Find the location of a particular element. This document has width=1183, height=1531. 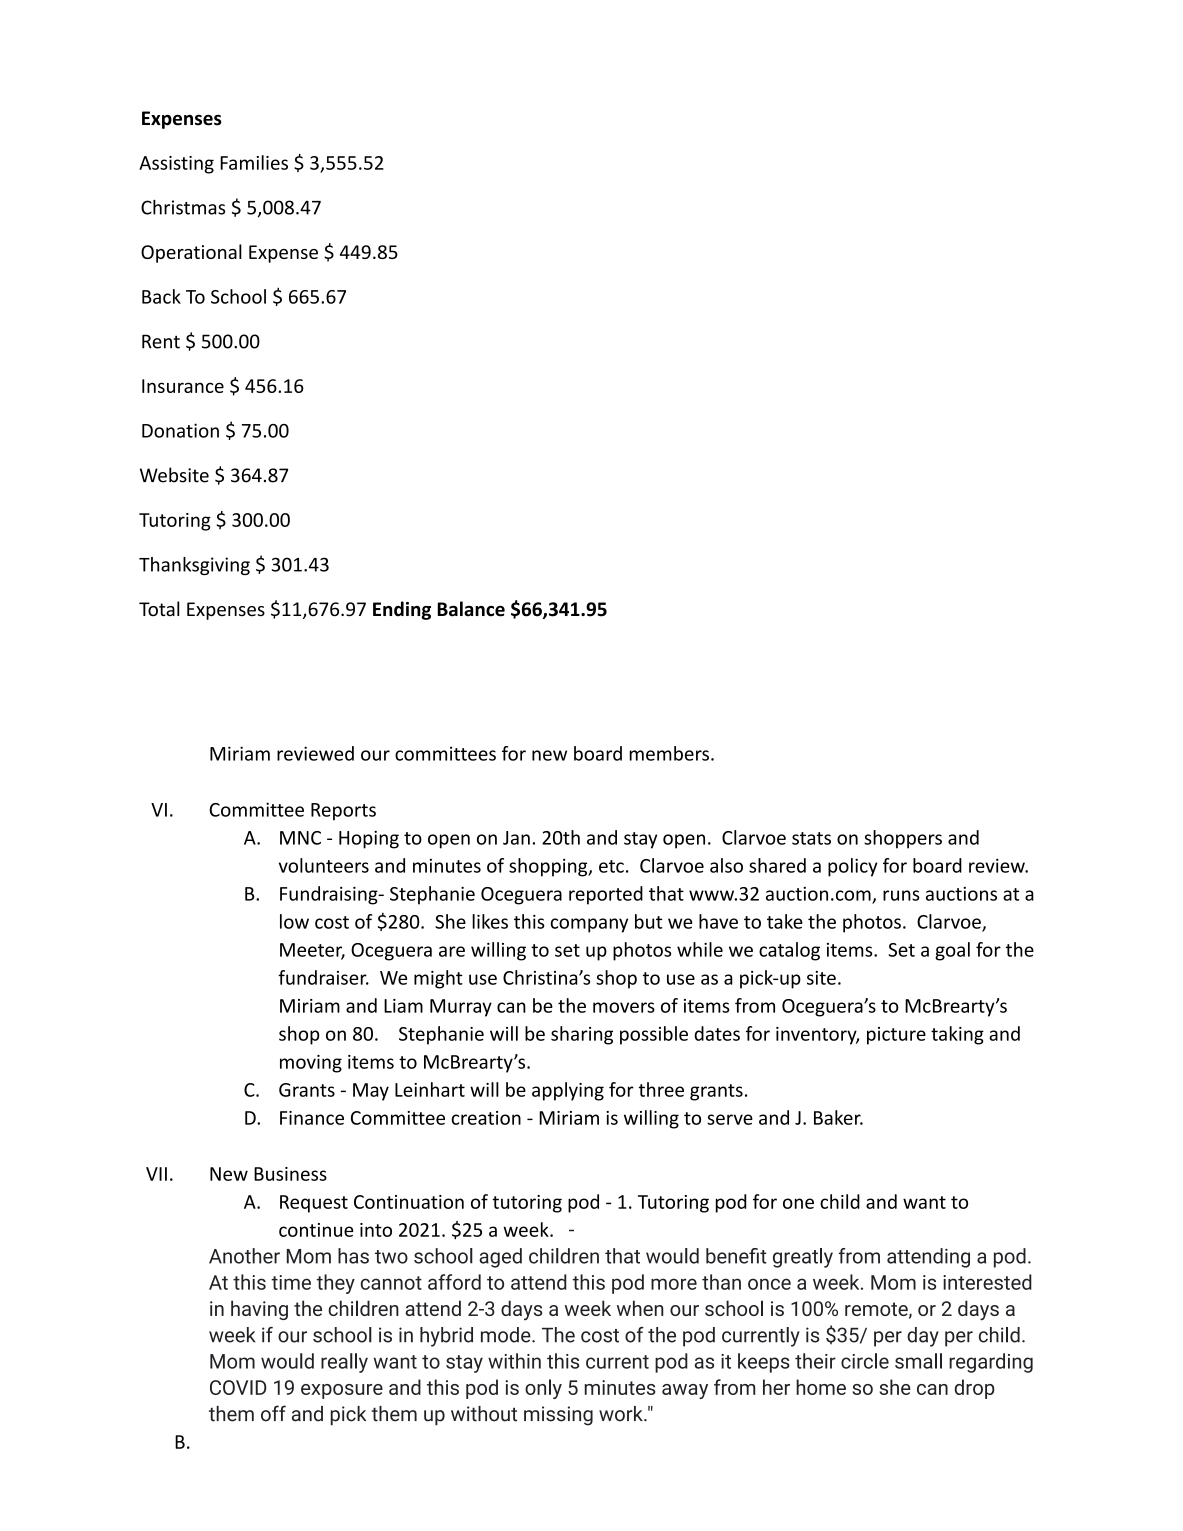

picture is located at coordinates (896, 1036).
